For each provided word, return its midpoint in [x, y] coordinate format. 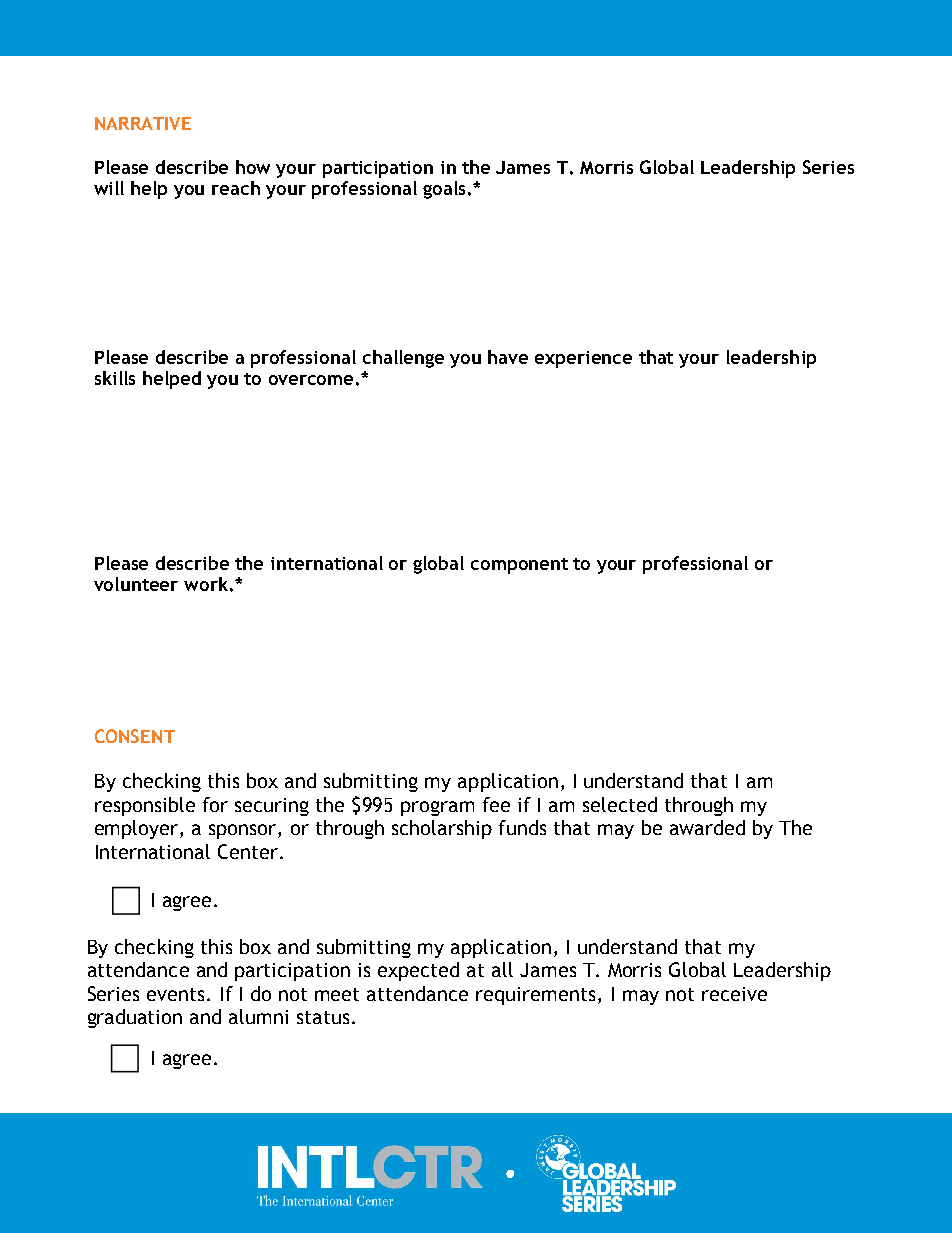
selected [620, 804]
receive [734, 994]
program [437, 808]
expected [418, 971]
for [215, 804]
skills [115, 378]
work [206, 584]
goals [446, 190]
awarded [707, 827]
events [177, 994]
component [519, 566]
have [508, 357]
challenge [403, 359]
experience [583, 359]
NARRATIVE [143, 123]
